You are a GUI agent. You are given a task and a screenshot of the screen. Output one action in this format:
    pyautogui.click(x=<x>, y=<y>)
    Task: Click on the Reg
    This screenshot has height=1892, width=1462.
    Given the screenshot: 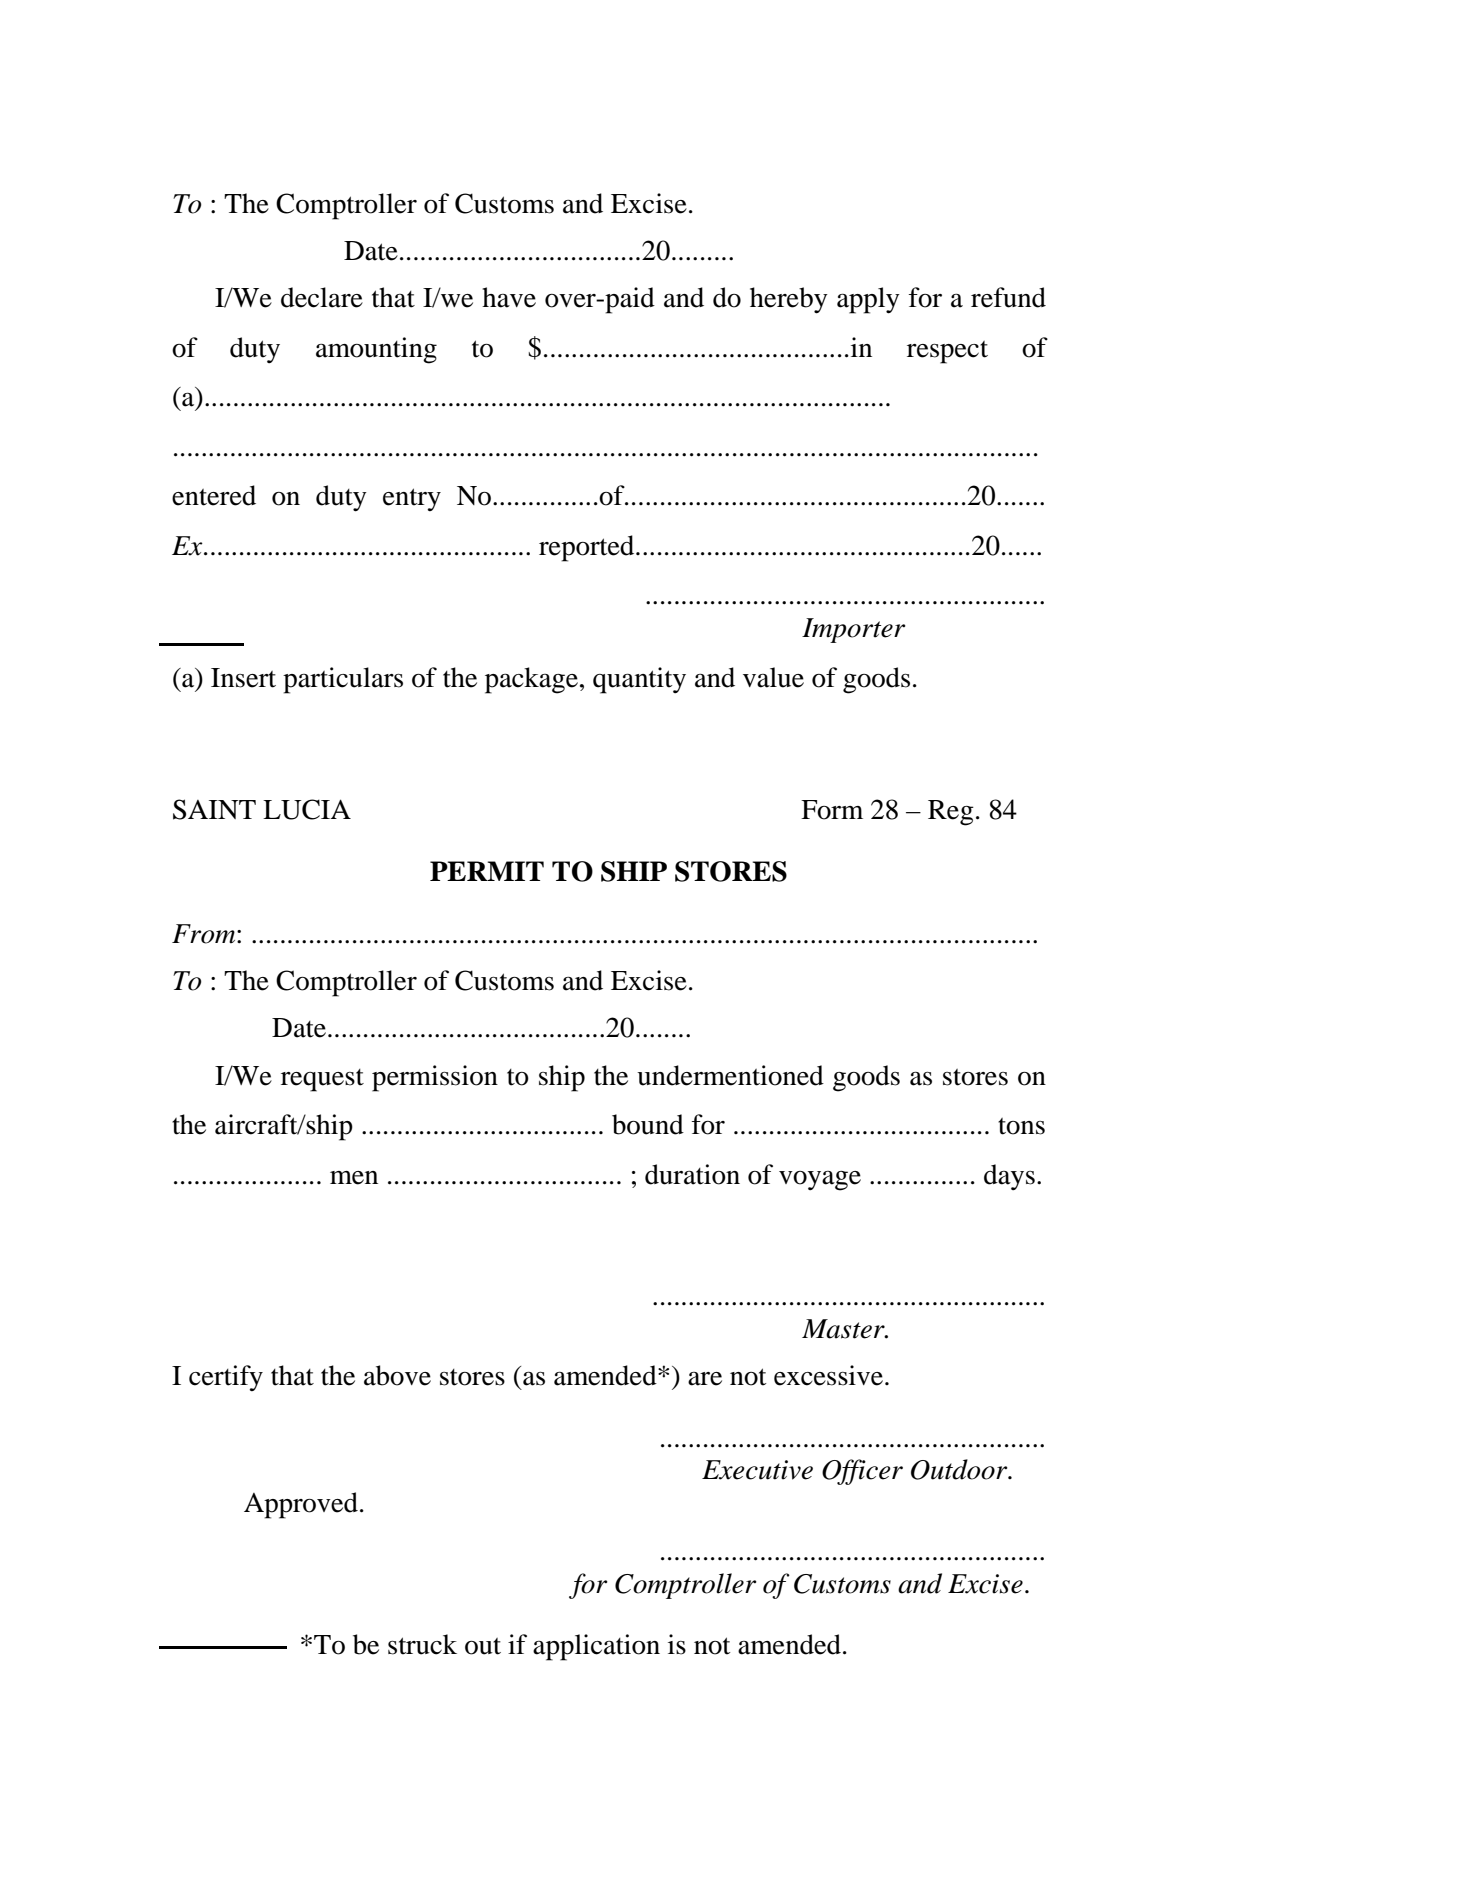 What is the action you would take?
    pyautogui.click(x=951, y=813)
